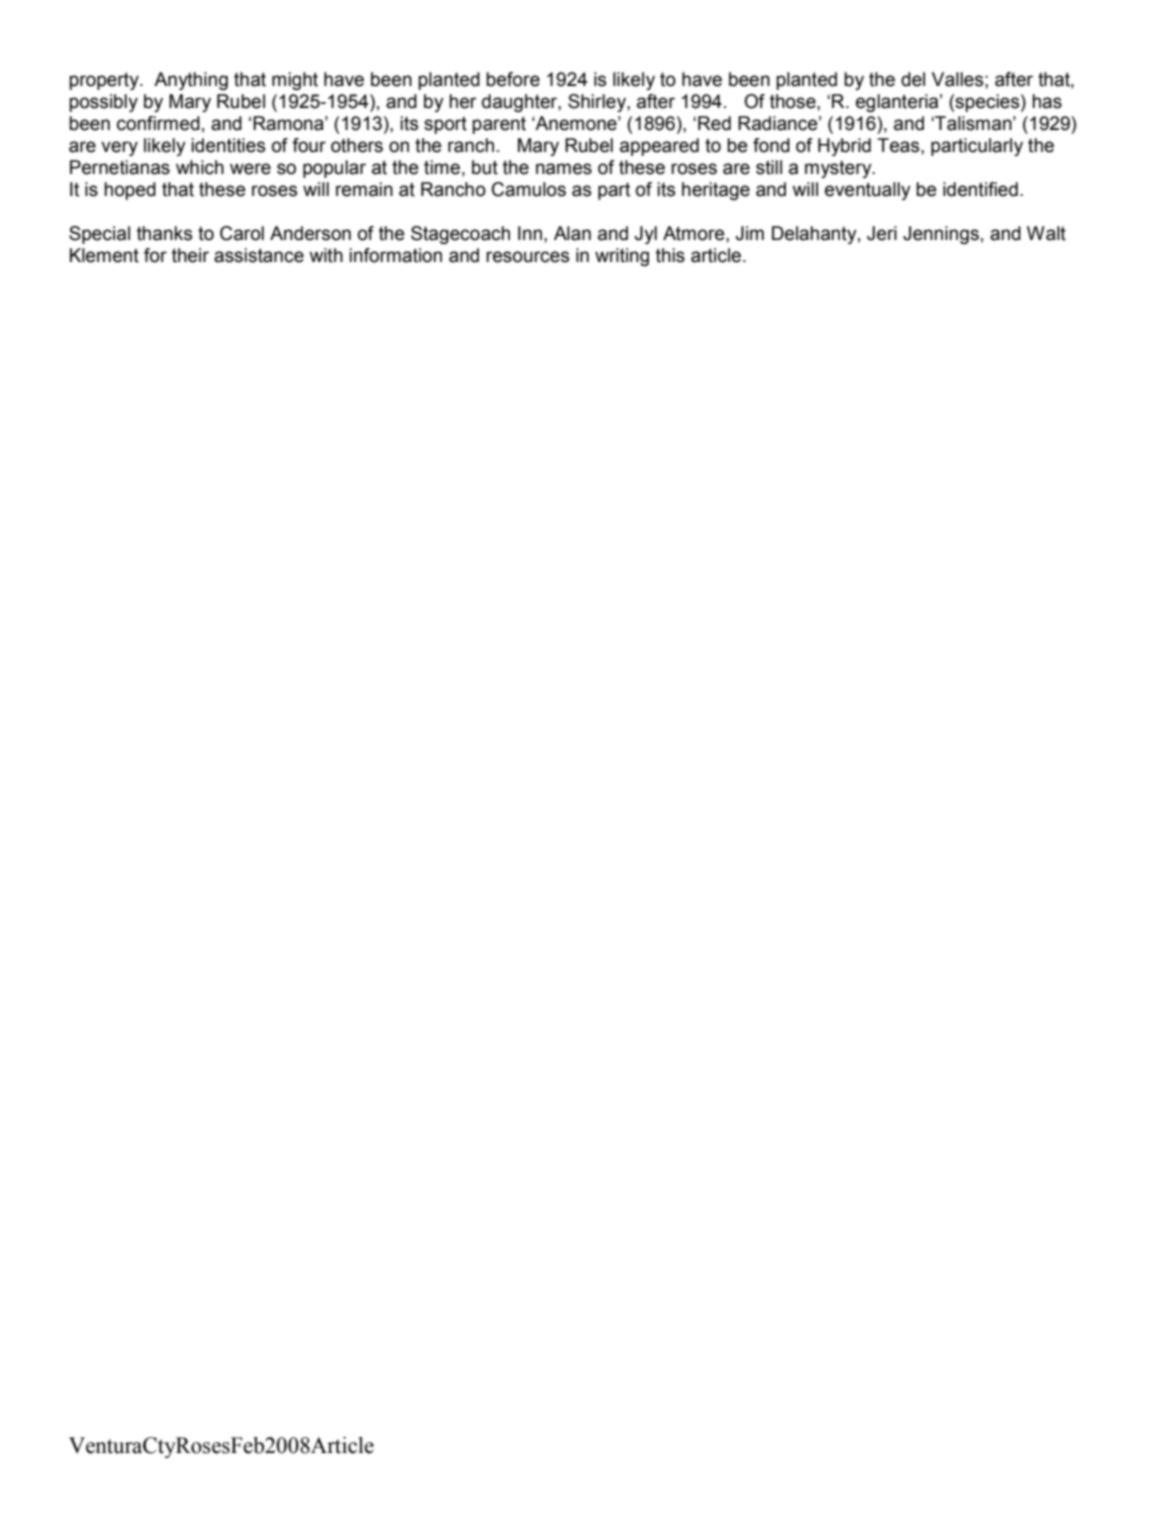 The width and height of the screenshot is (1169, 1513). Describe the element at coordinates (980, 189) in the screenshot. I see `identified` at that location.
